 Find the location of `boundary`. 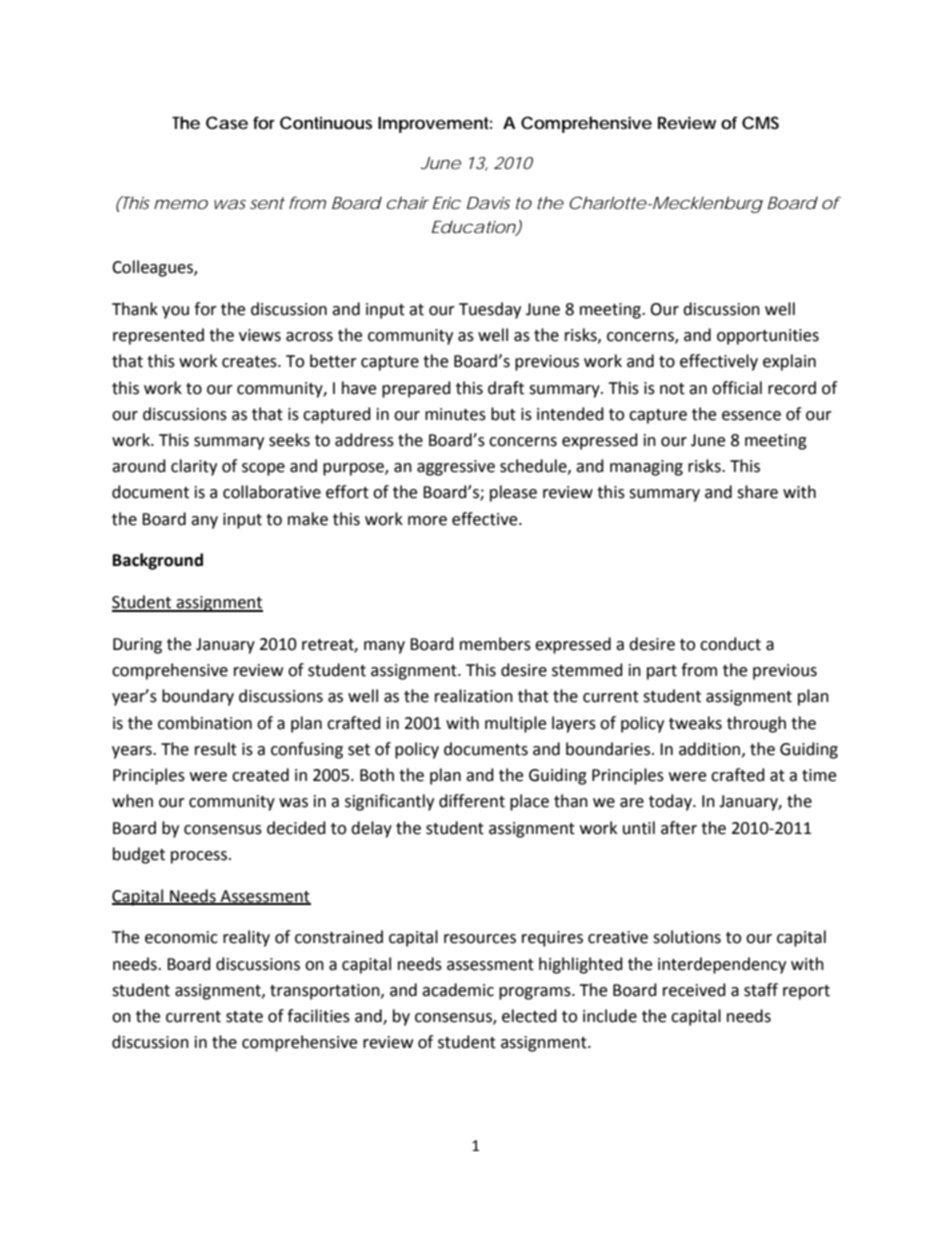

boundary is located at coordinates (198, 697).
